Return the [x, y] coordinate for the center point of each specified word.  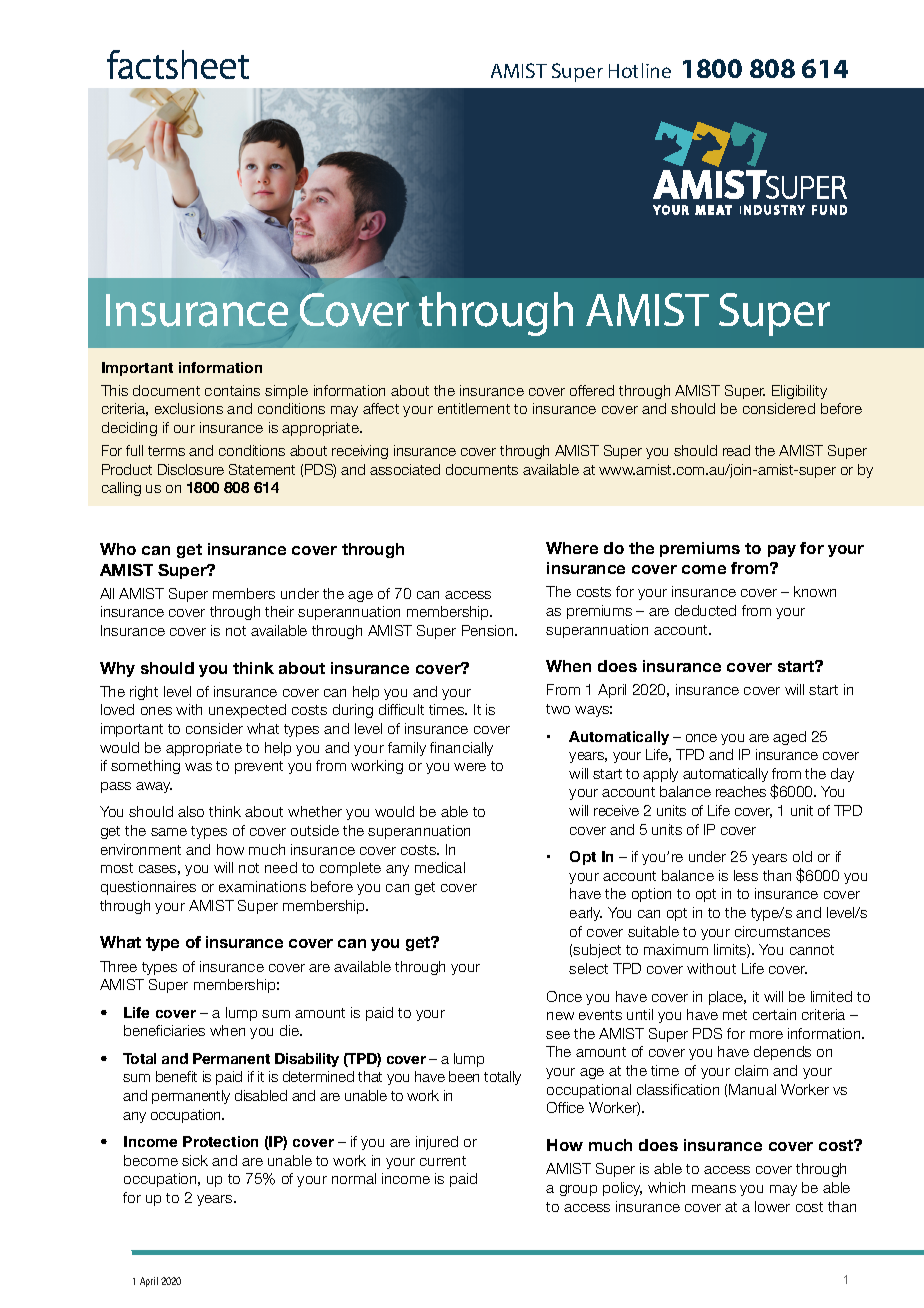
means [714, 1189]
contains [232, 390]
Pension [489, 630]
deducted [705, 610]
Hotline [640, 70]
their [279, 611]
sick [195, 1160]
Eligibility [799, 392]
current [443, 1161]
